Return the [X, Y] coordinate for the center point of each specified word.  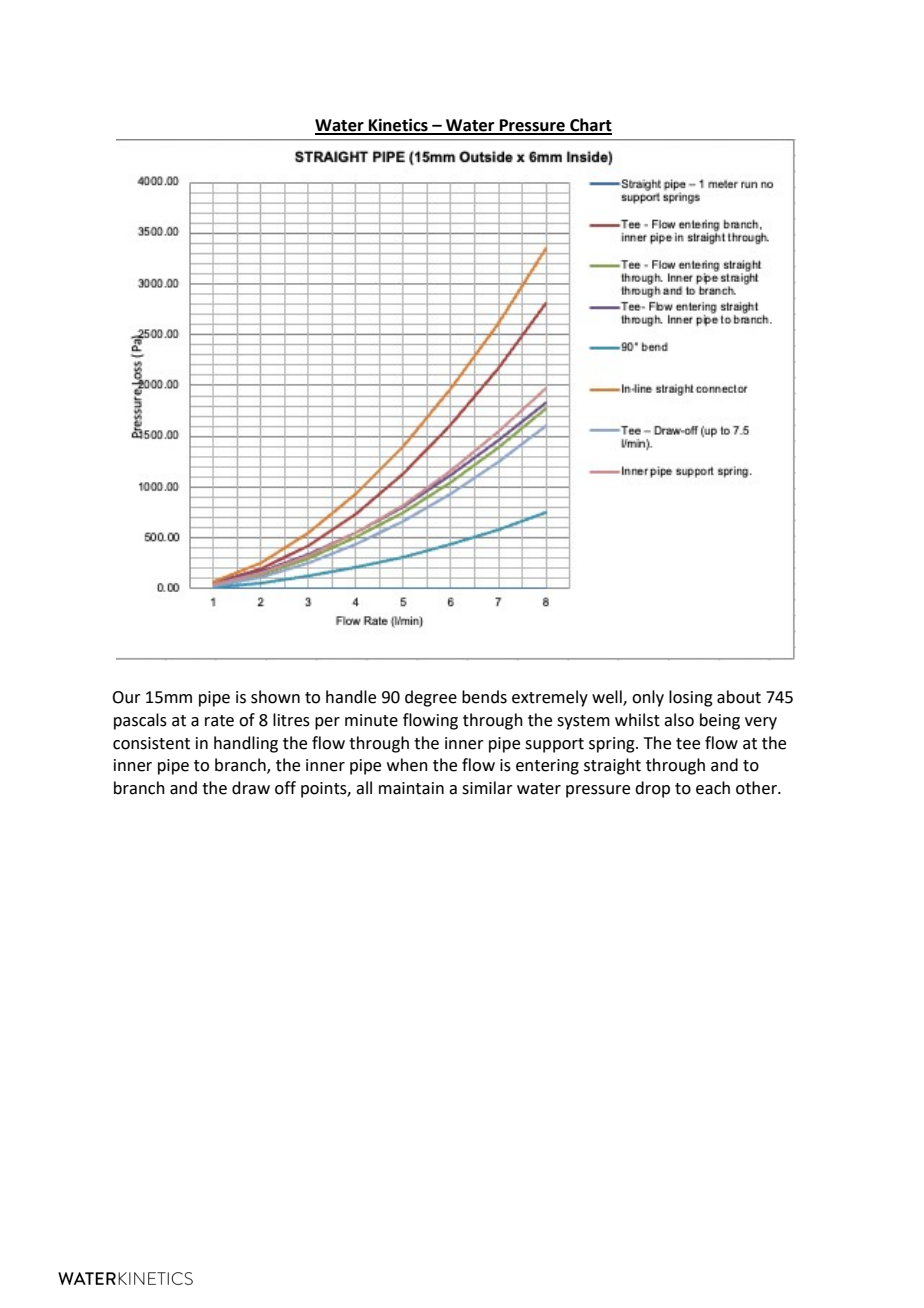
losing [691, 698]
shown [275, 697]
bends [484, 697]
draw [251, 788]
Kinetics [398, 126]
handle [351, 697]
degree [431, 698]
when [407, 765]
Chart [590, 126]
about [739, 697]
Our [126, 697]
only [648, 698]
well [608, 698]
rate [219, 721]
